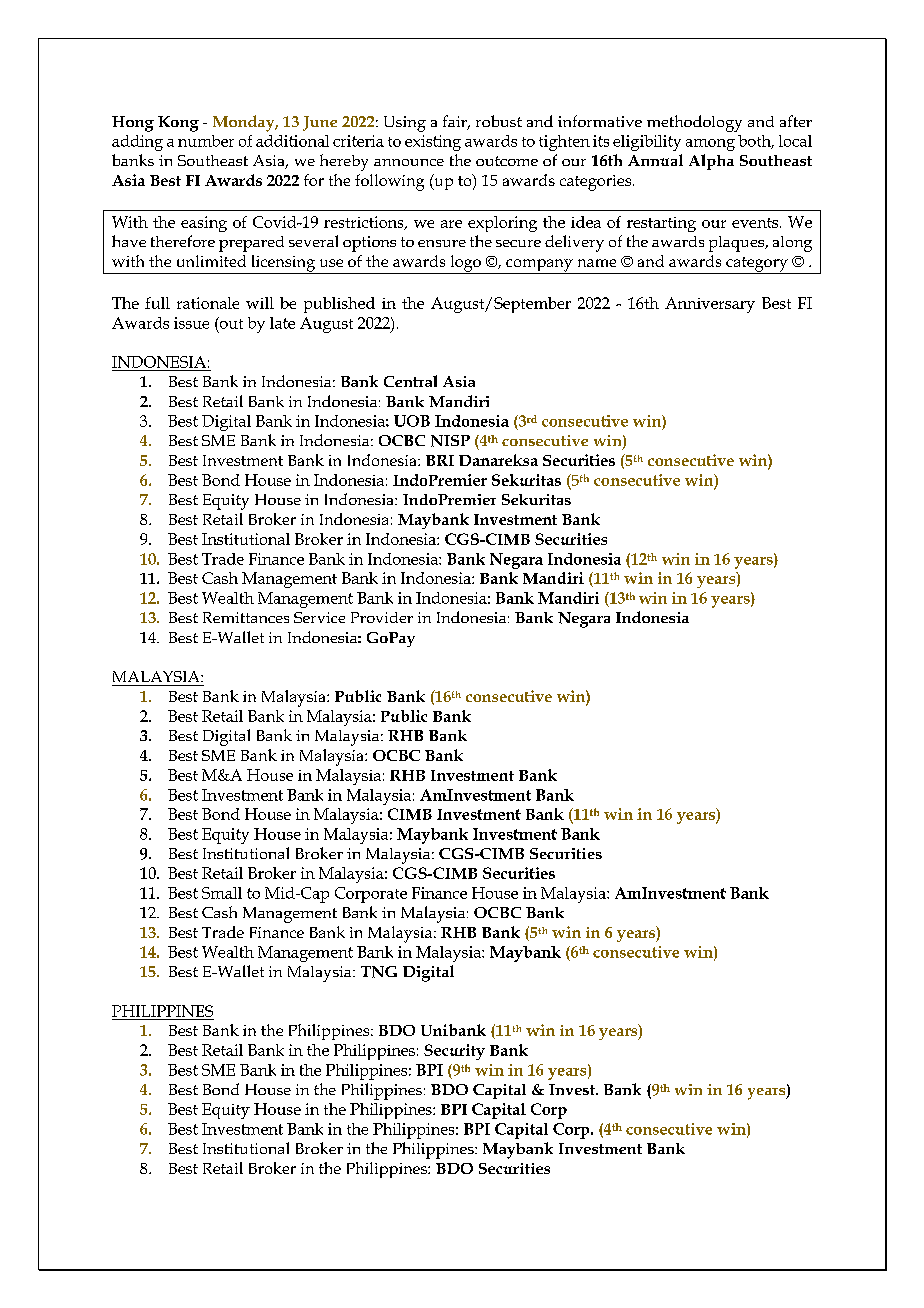 This screenshot has width=924, height=1308. I want to click on existing, so click(433, 143).
